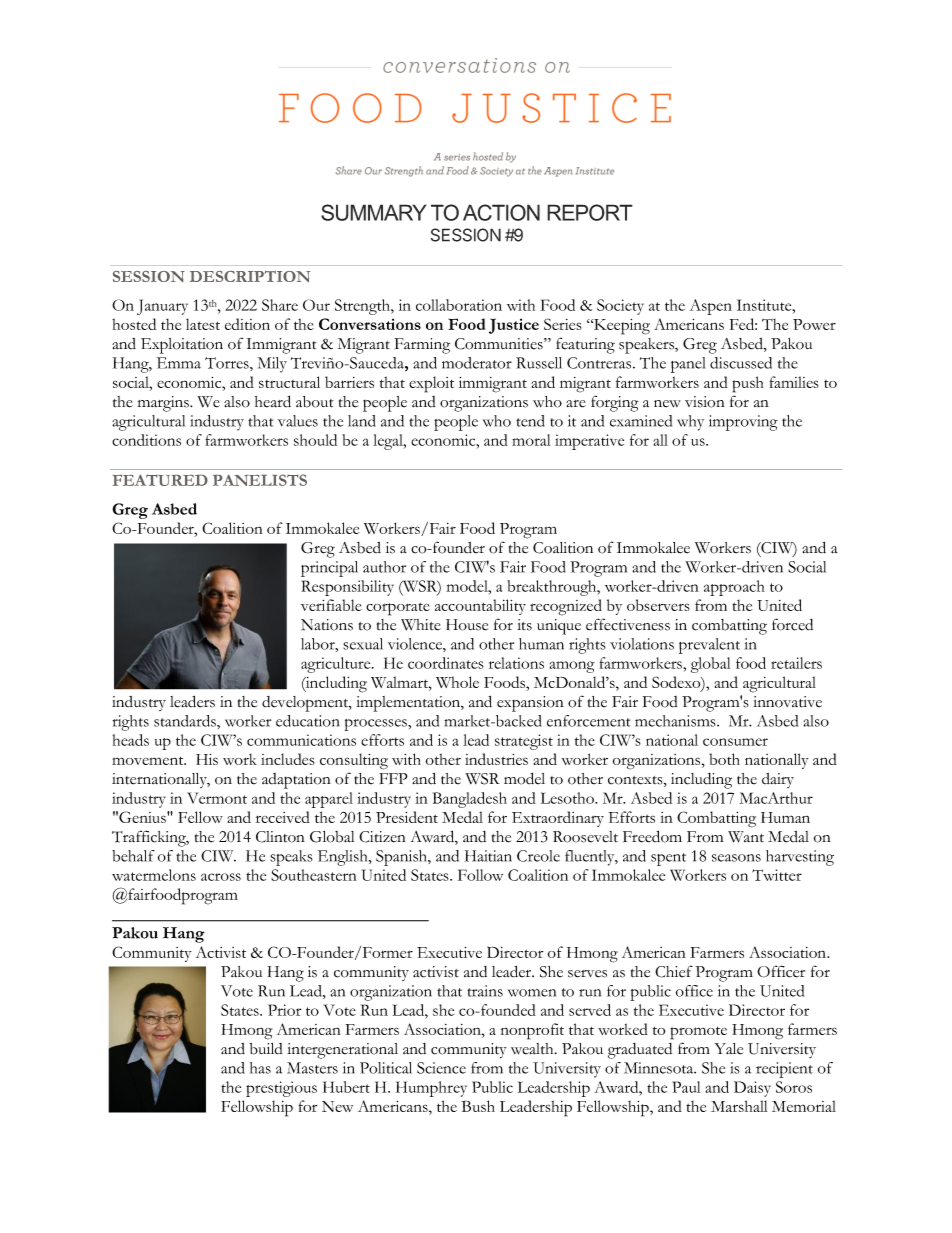 The height and width of the image is (1233, 952). Describe the element at coordinates (736, 858) in the image. I see `seasons` at that location.
